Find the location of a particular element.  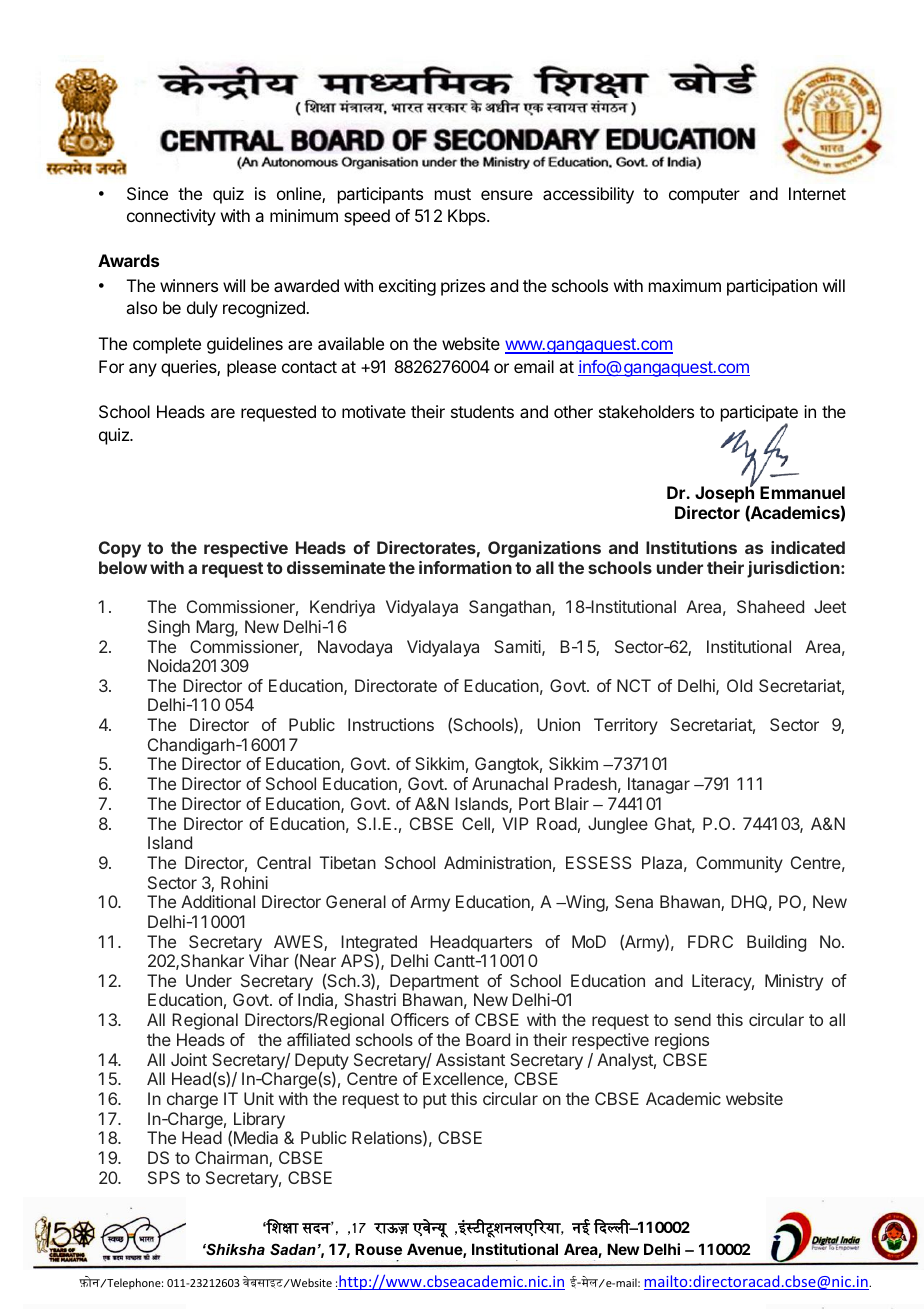

Territory is located at coordinates (626, 726).
